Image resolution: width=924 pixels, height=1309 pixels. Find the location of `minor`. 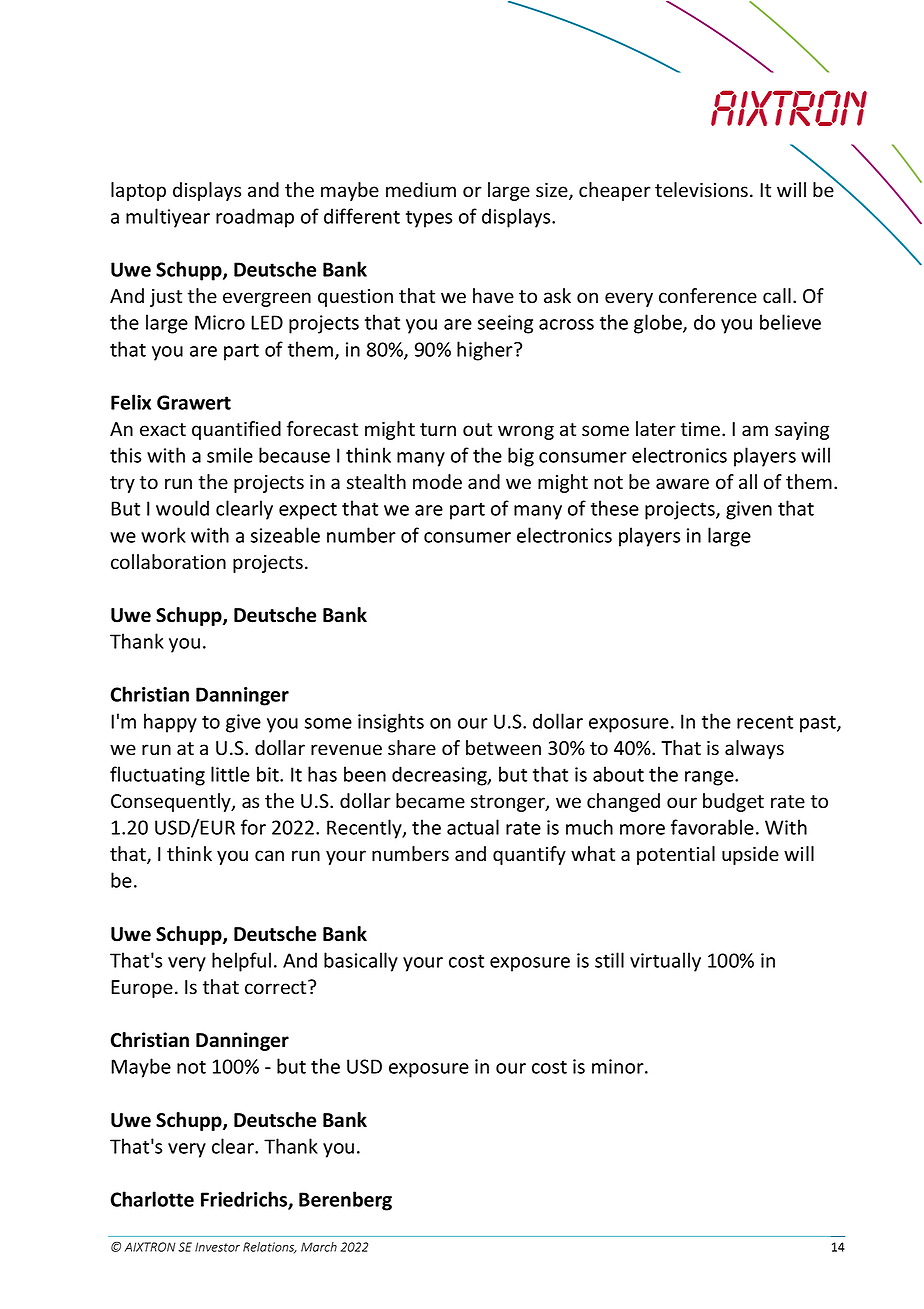

minor is located at coordinates (619, 1066).
